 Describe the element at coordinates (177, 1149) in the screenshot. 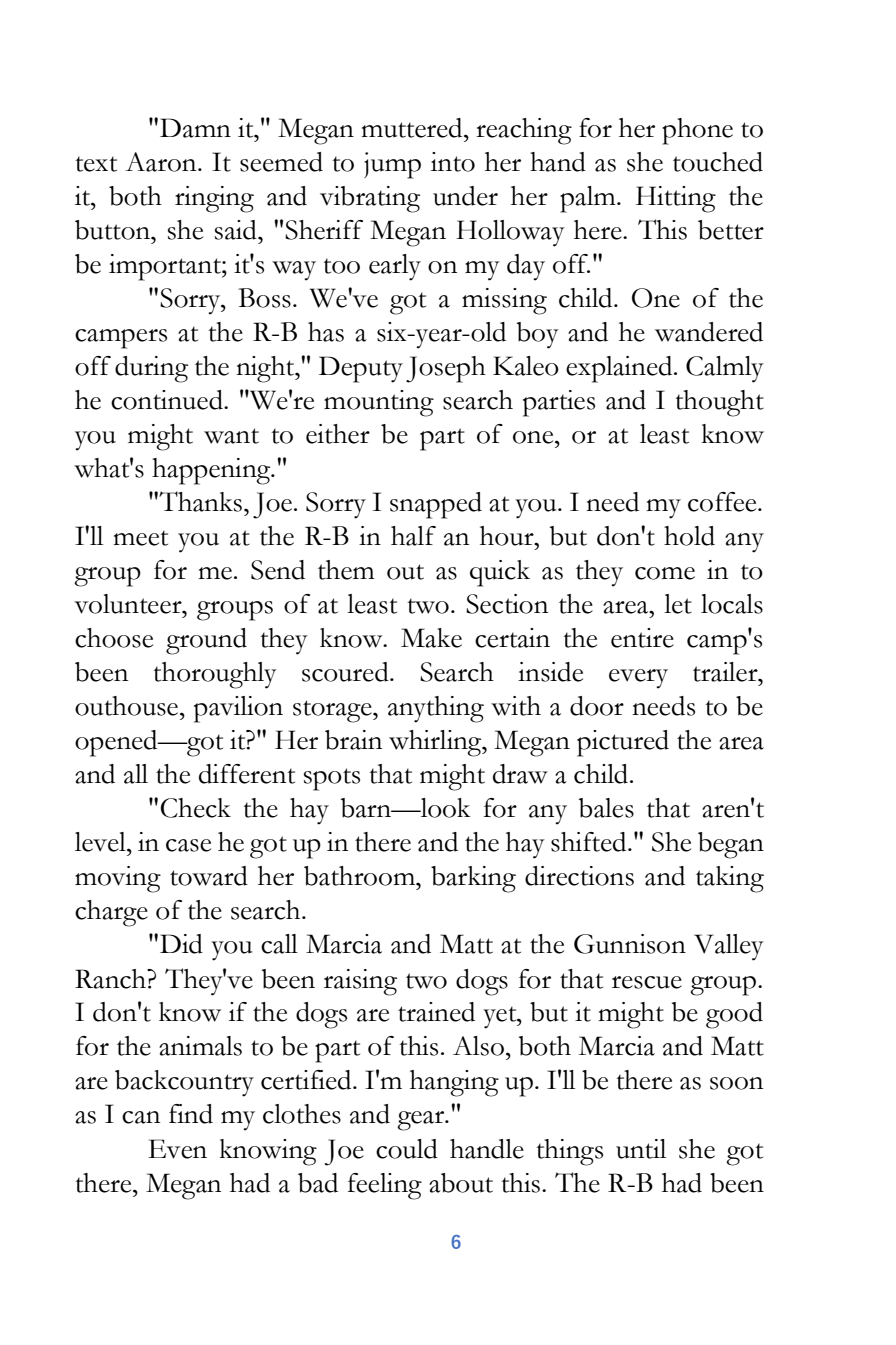

I see `Even` at that location.
